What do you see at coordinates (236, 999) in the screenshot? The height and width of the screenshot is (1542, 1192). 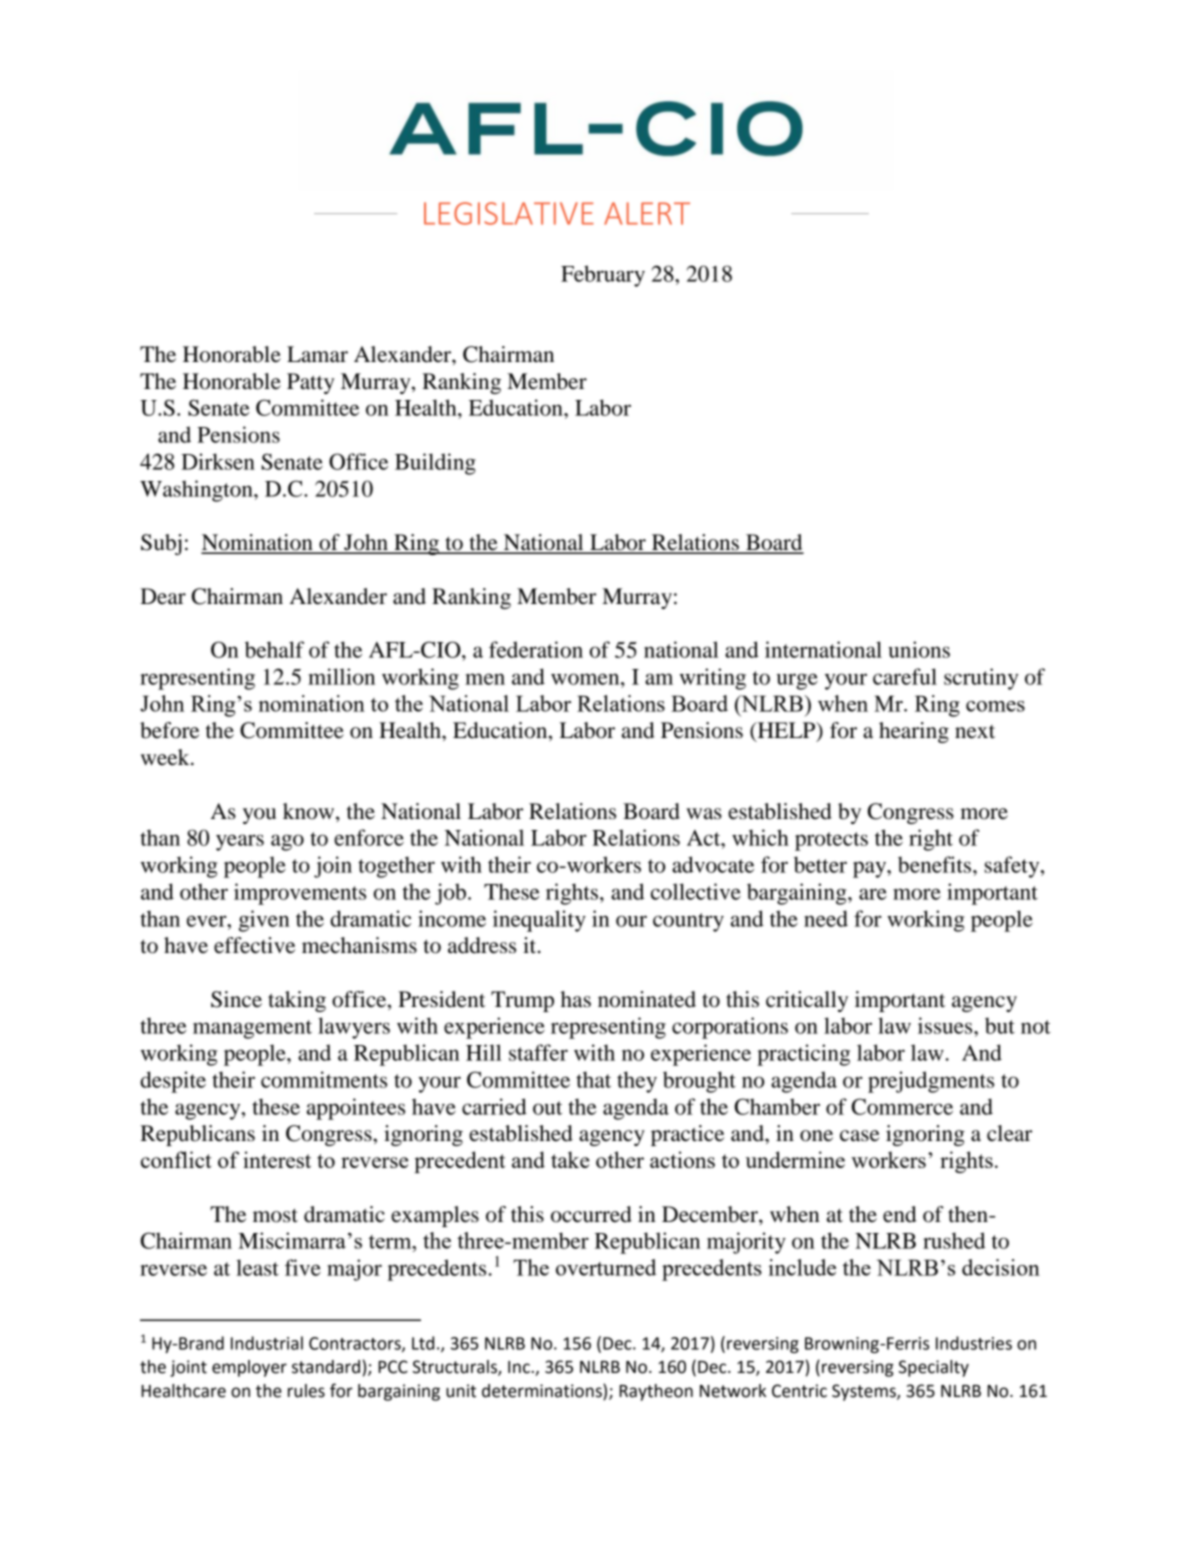 I see `Since` at bounding box center [236, 999].
